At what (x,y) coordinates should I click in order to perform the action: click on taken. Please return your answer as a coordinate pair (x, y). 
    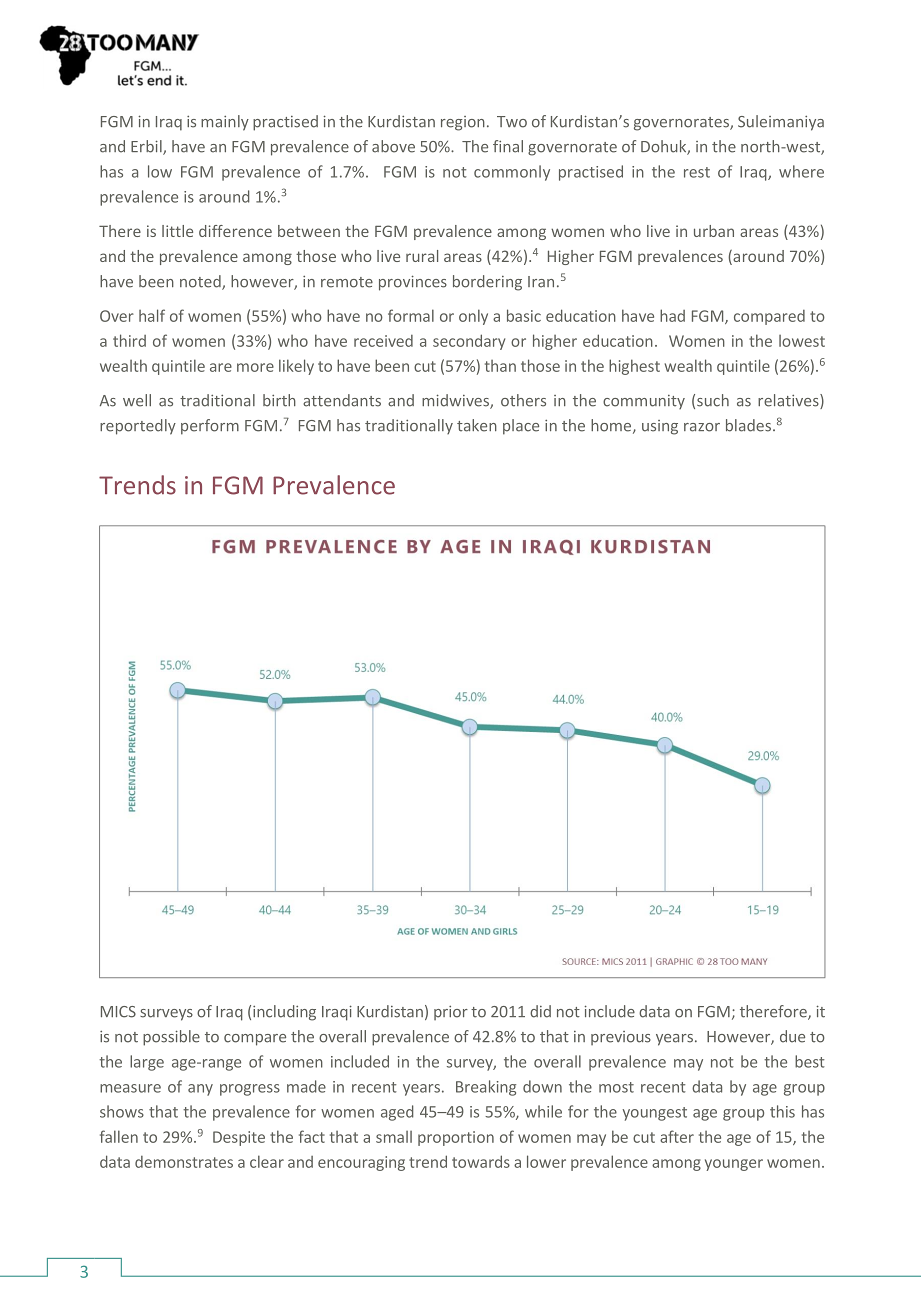
    Looking at the image, I should click on (477, 425).
